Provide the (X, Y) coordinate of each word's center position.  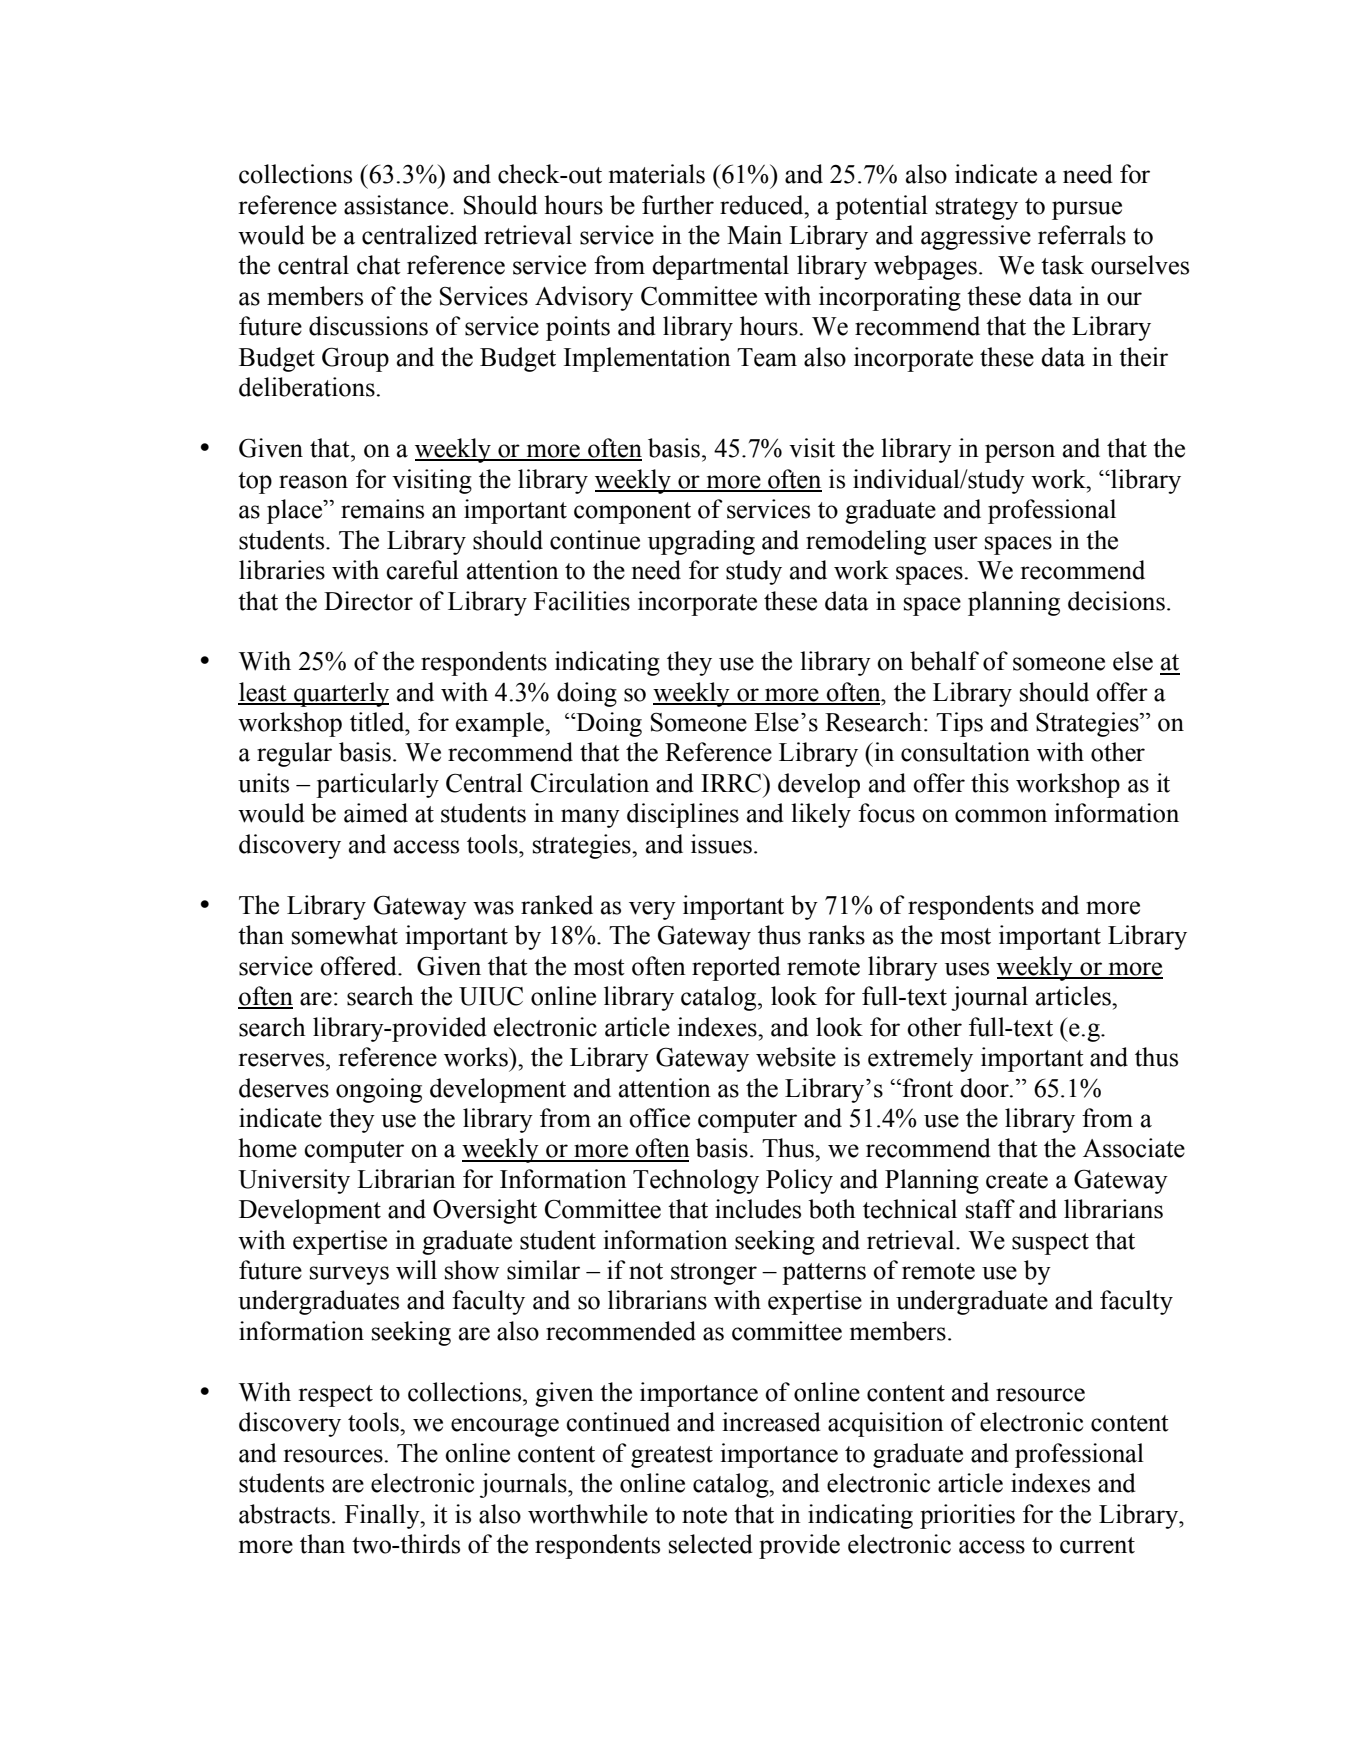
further (678, 205)
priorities (967, 1516)
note (704, 1515)
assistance (397, 205)
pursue (1087, 210)
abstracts (284, 1514)
